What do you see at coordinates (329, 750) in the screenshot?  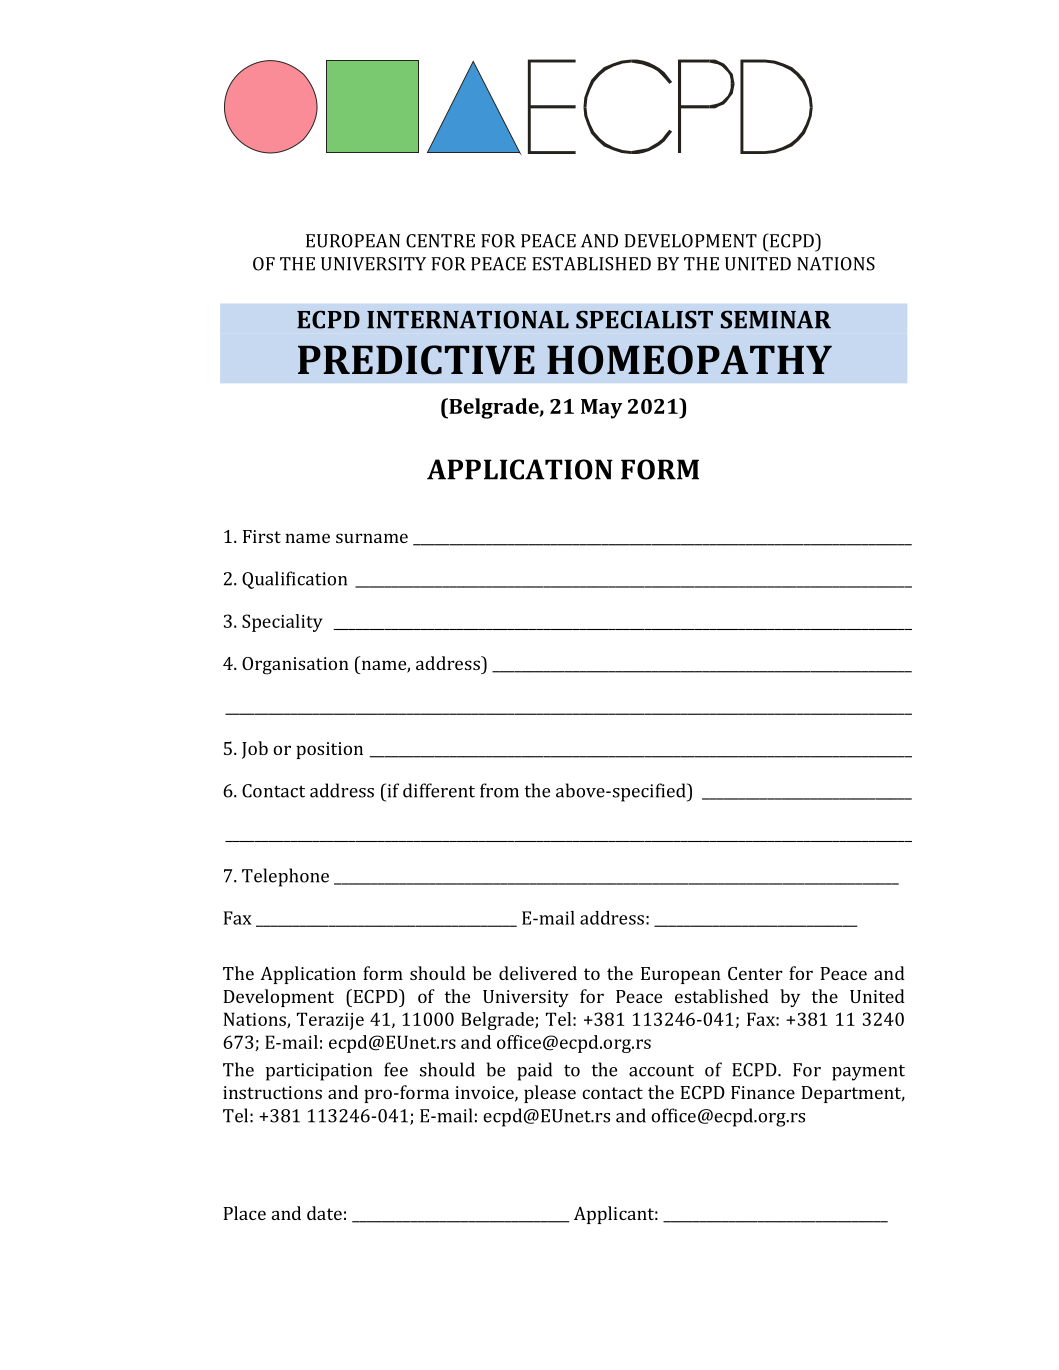 I see `position` at bounding box center [329, 750].
